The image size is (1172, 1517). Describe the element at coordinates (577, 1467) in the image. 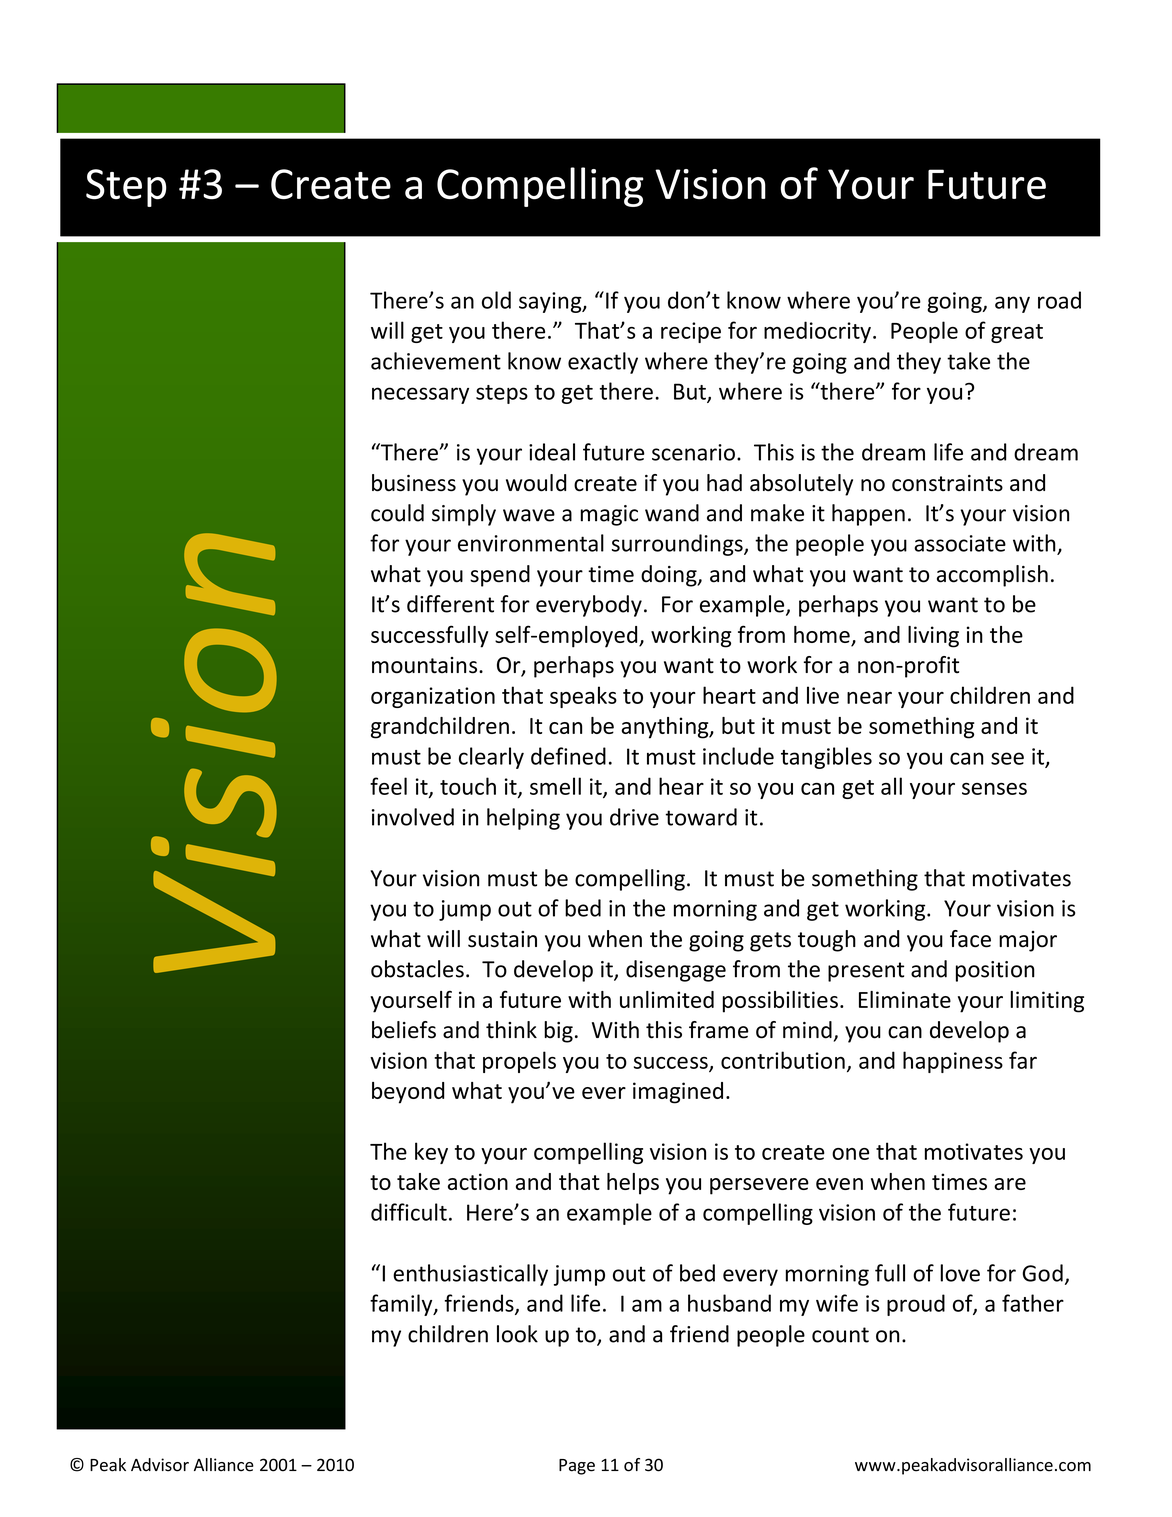

I see `Page` at that location.
